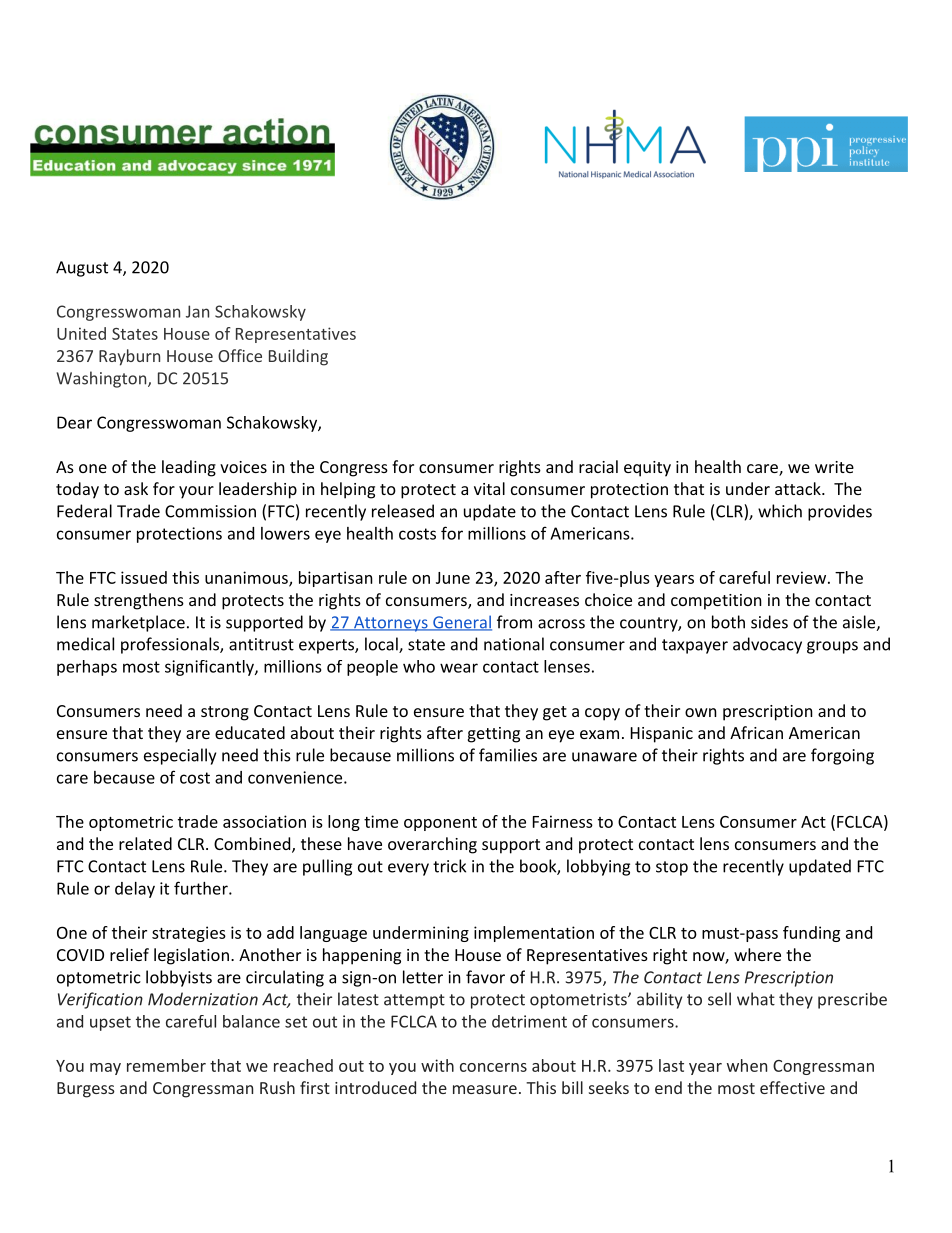 This screenshot has width=952, height=1233. What do you see at coordinates (197, 311) in the screenshot?
I see `Jan` at bounding box center [197, 311].
